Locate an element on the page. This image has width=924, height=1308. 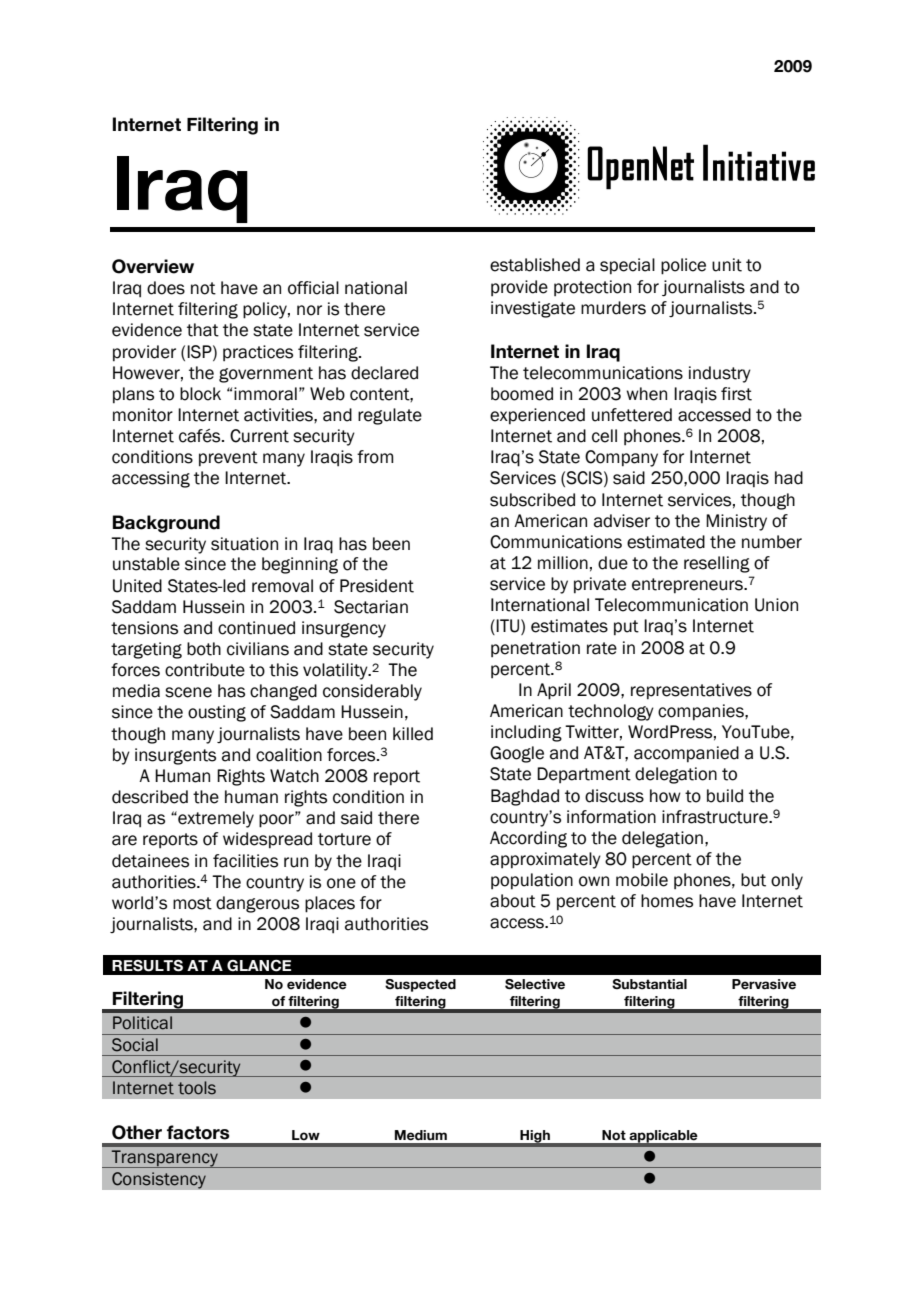
ousting is located at coordinates (217, 713).
